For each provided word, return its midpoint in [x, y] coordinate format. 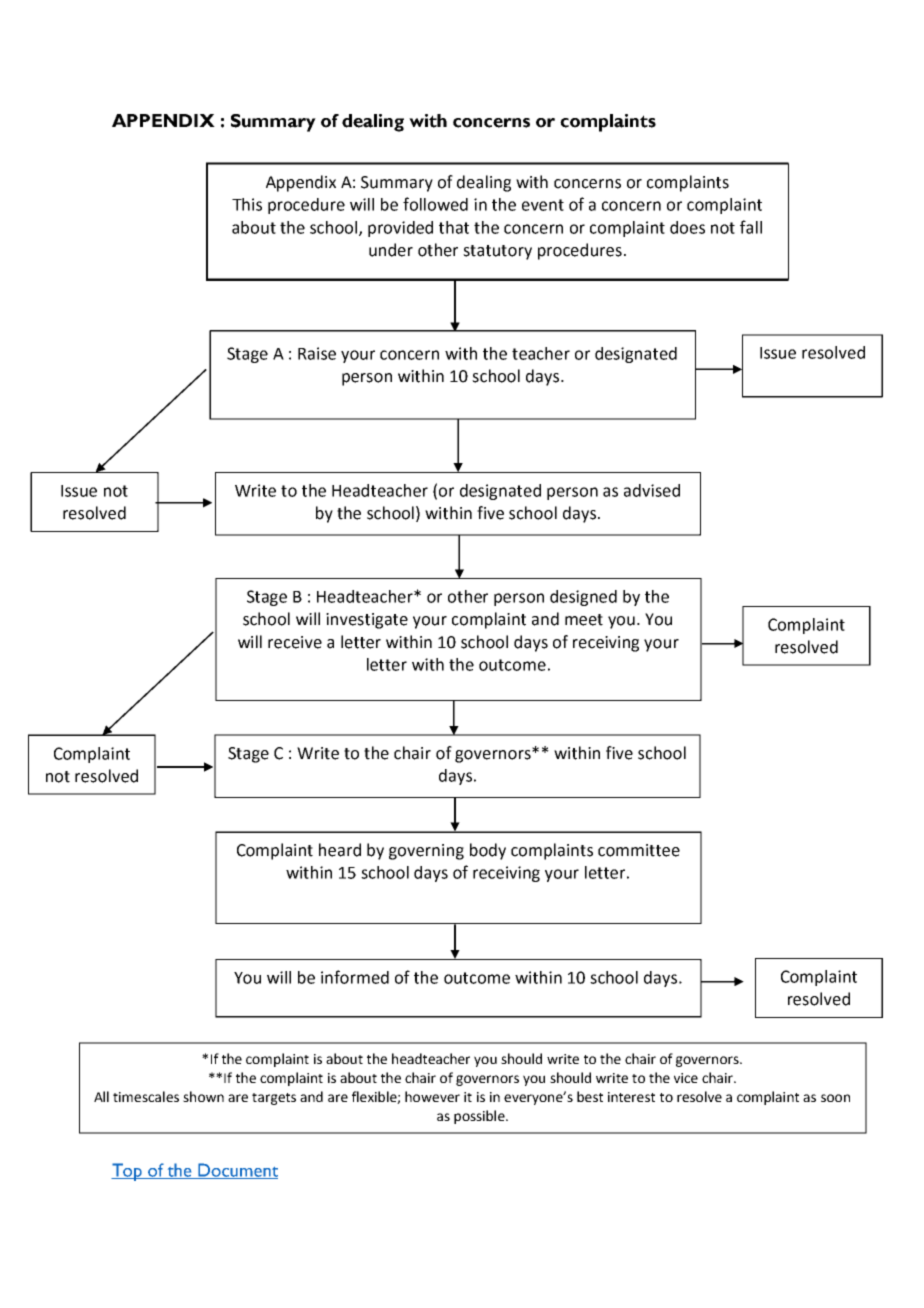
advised [652, 490]
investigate [367, 621]
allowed [460, 1133]
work [208, 1133]
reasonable [786, 1133]
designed [583, 598]
